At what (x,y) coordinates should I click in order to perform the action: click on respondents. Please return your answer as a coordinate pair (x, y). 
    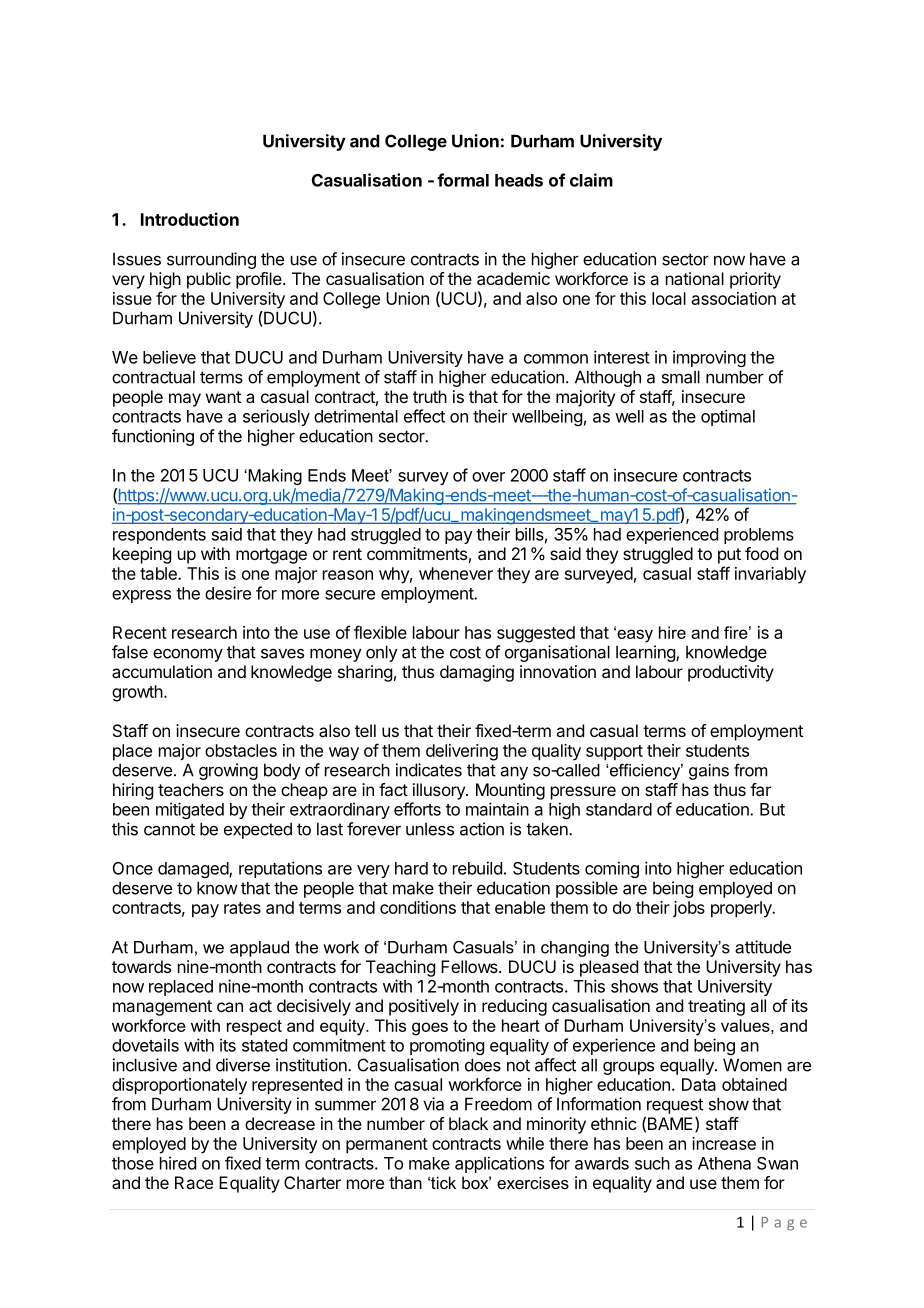
    Looking at the image, I should click on (159, 536).
